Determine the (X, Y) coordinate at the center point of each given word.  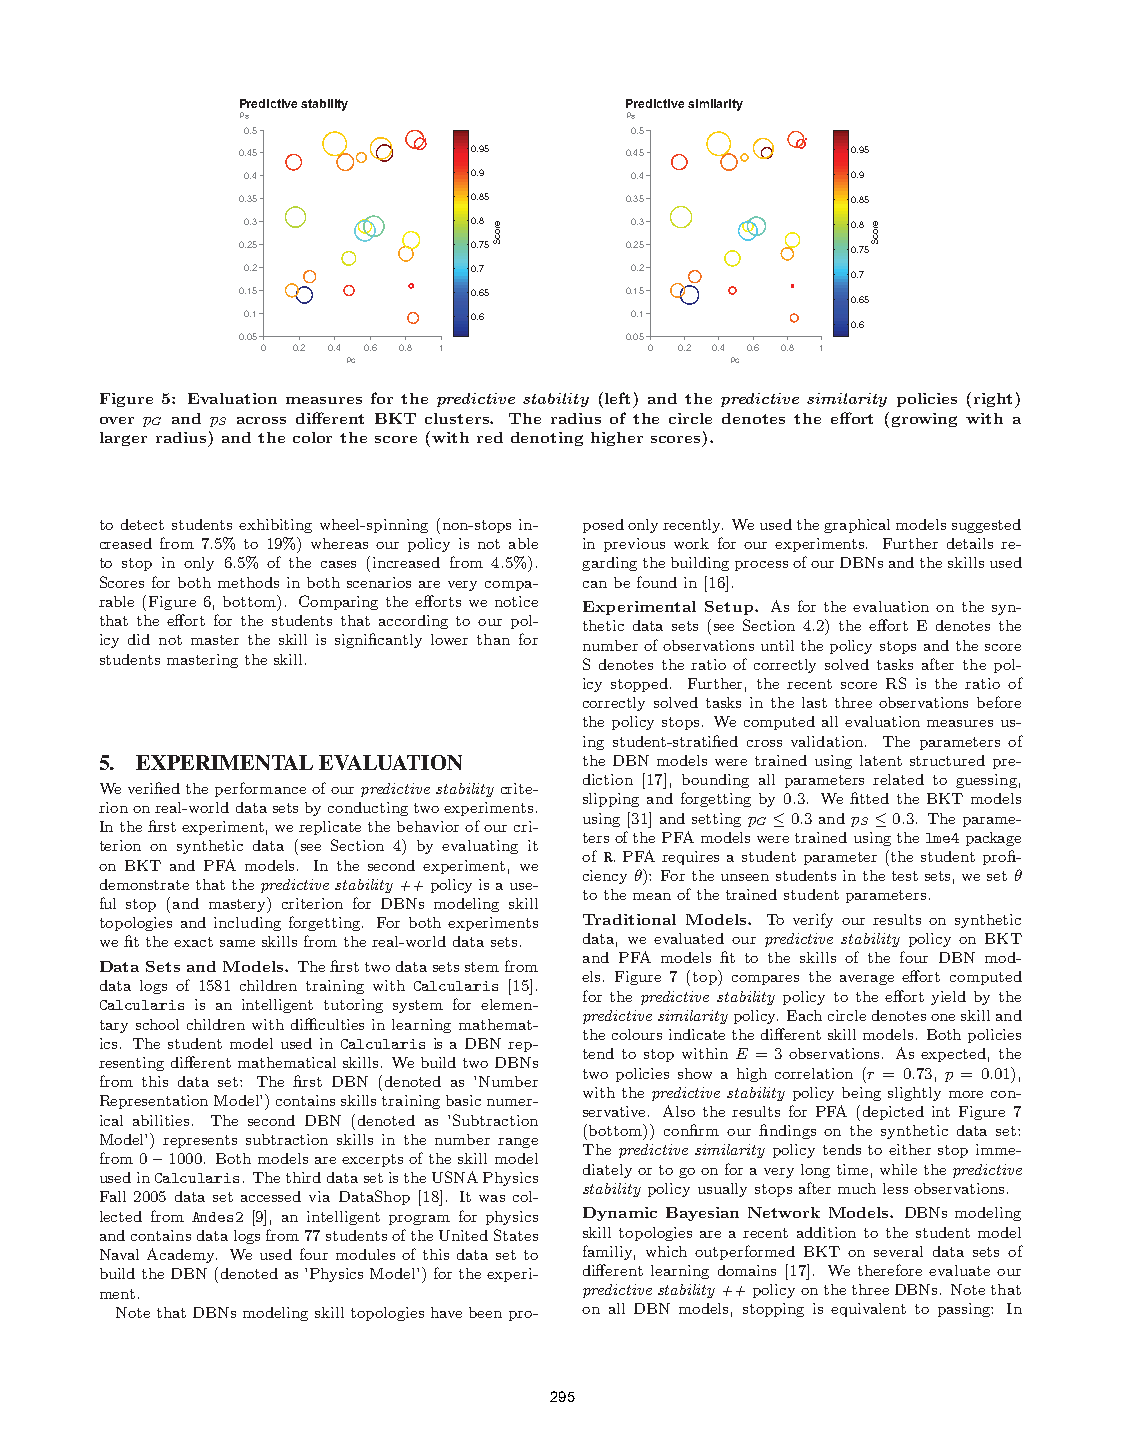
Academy (182, 1255)
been (485, 1312)
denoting (547, 439)
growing (924, 420)
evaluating (480, 847)
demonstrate (144, 884)
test (905, 876)
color (312, 437)
